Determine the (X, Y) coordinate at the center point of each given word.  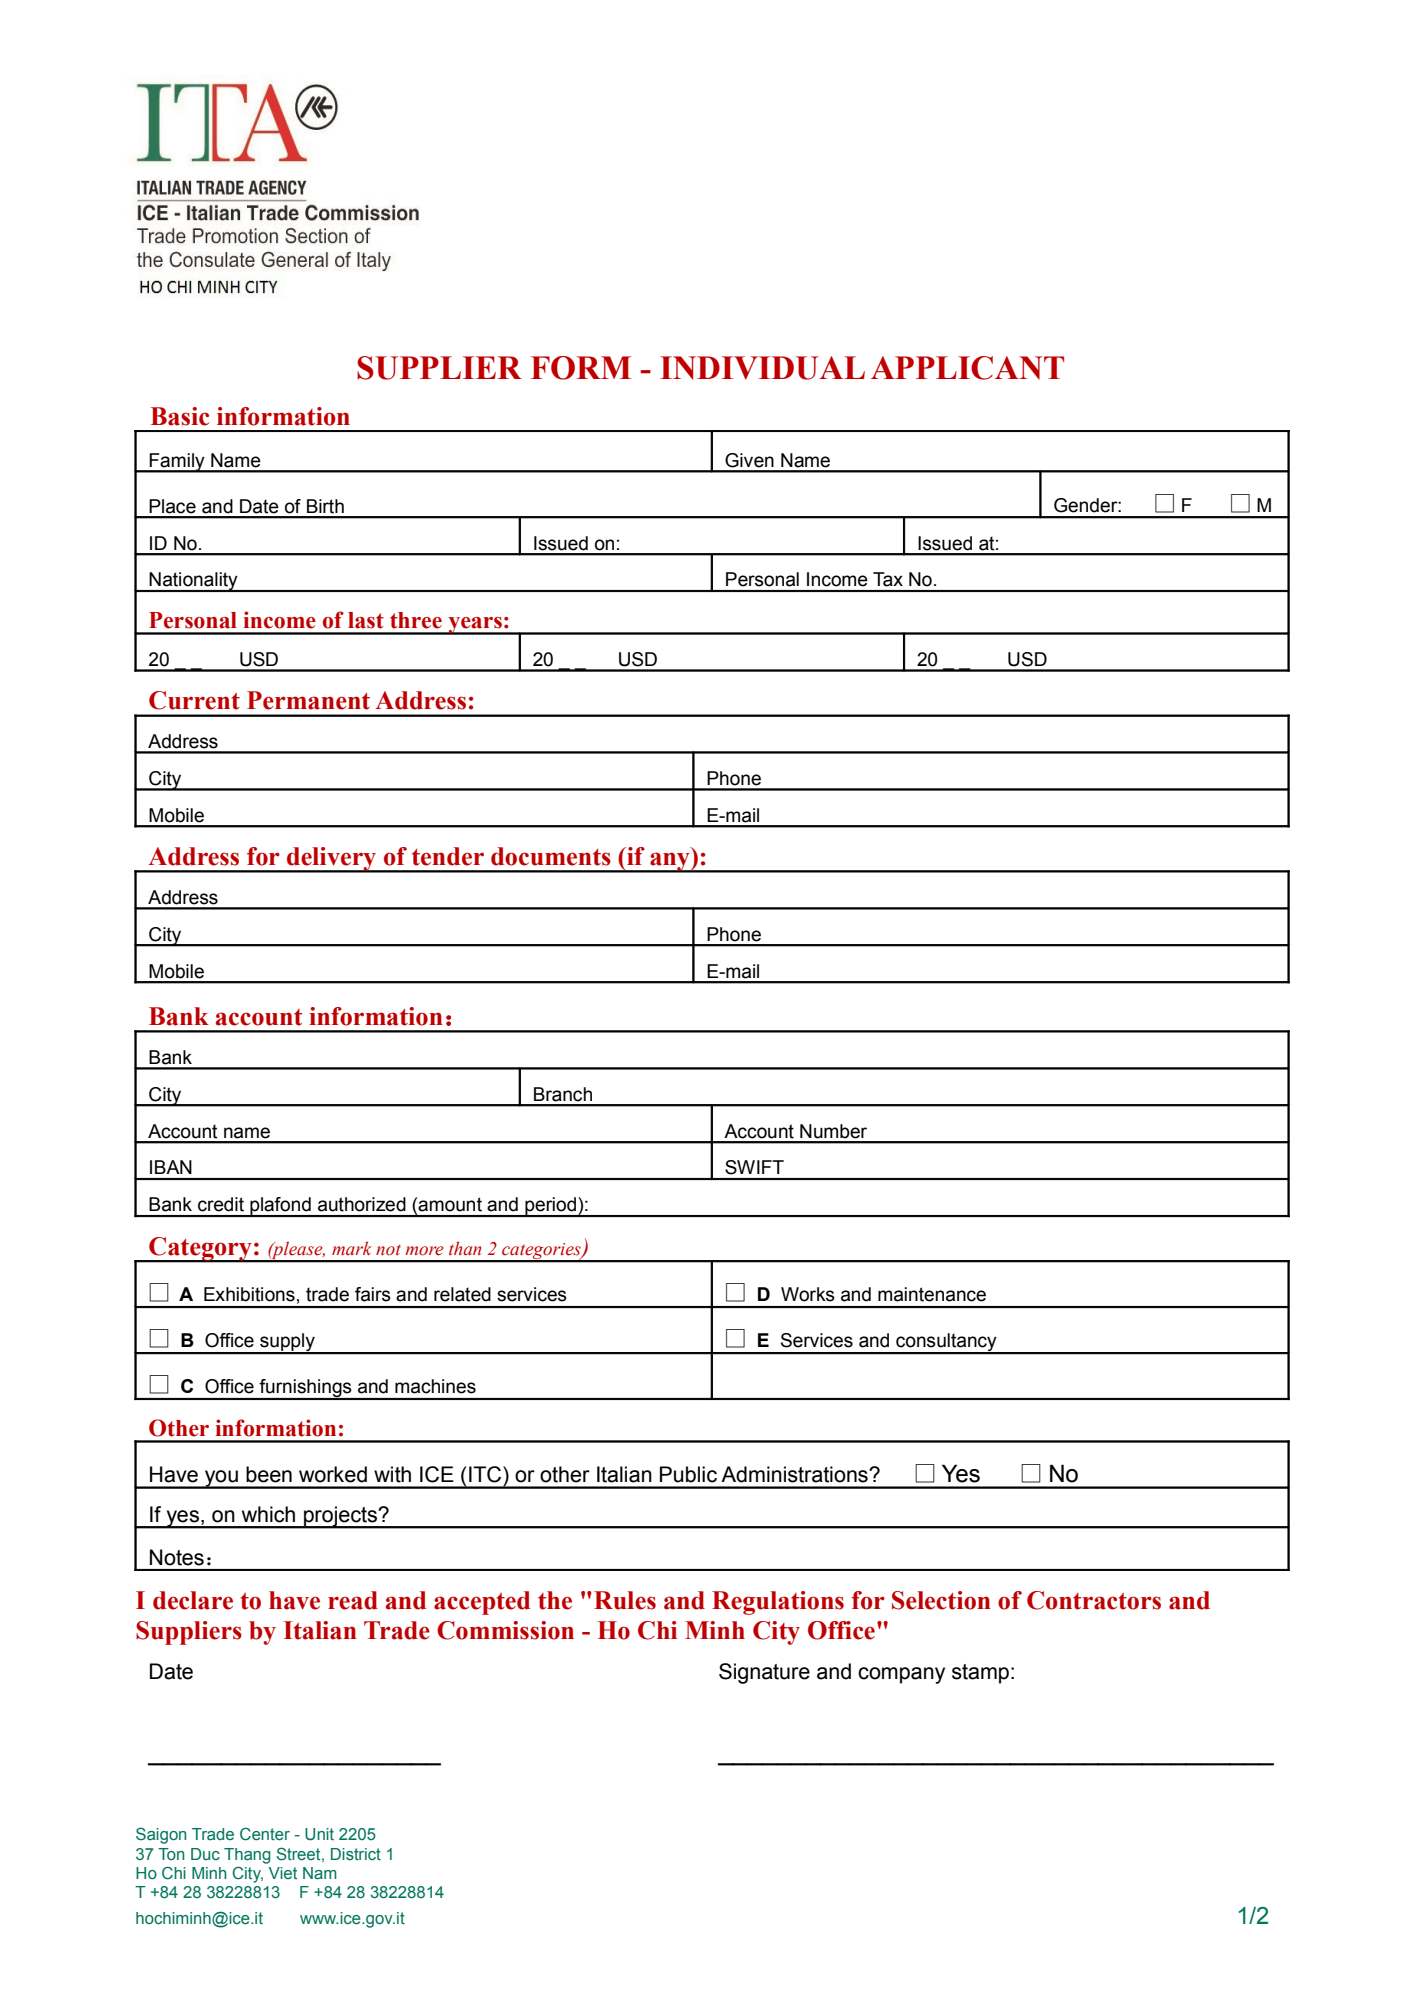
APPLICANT (967, 368)
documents (551, 856)
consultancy (946, 1343)
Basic (180, 416)
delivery (332, 860)
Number (833, 1131)
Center (265, 1834)
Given (749, 460)
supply (287, 1343)
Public (688, 1474)
